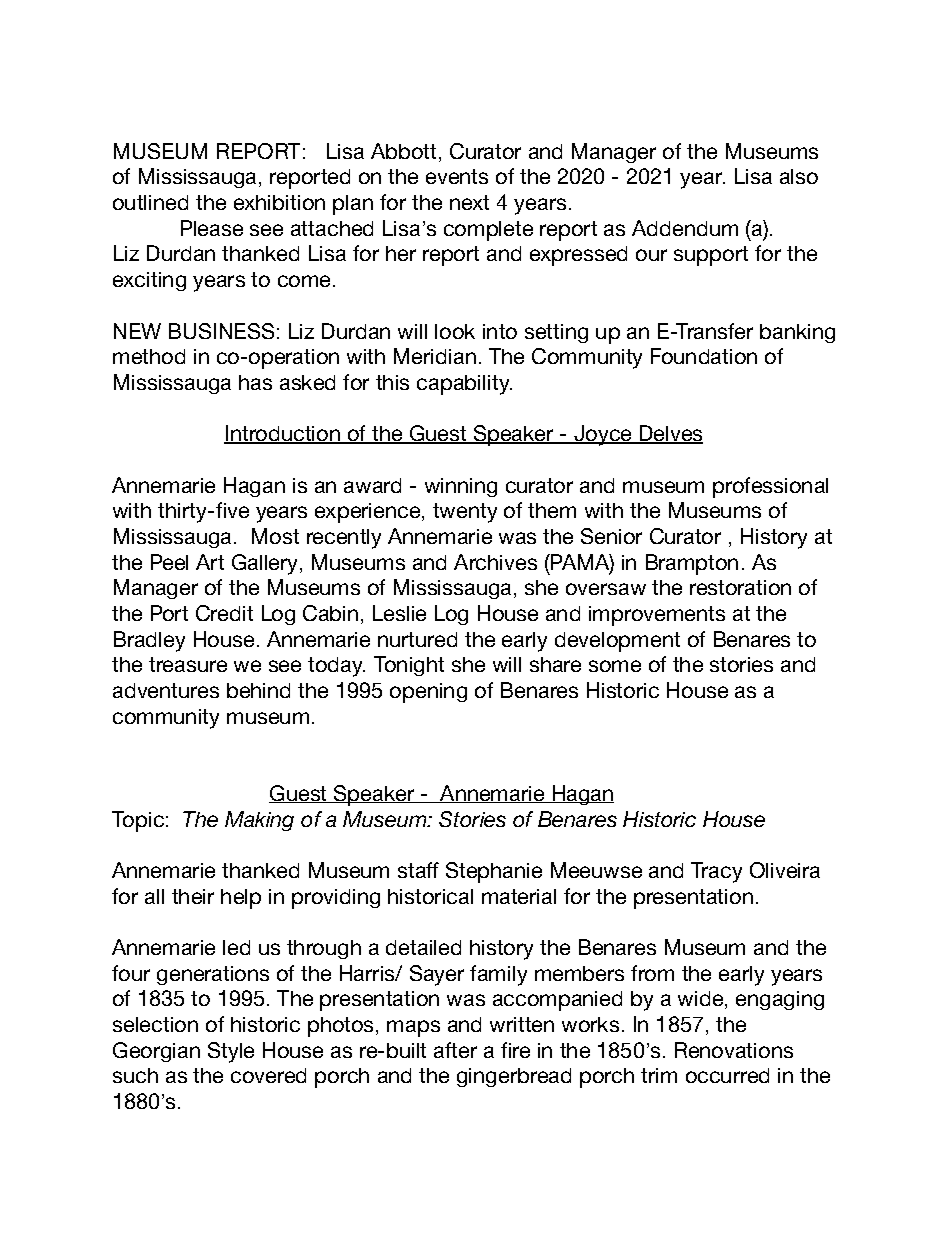 Image resolution: width=952 pixels, height=1233 pixels. What do you see at coordinates (428, 693) in the document?
I see `opening` at bounding box center [428, 693].
